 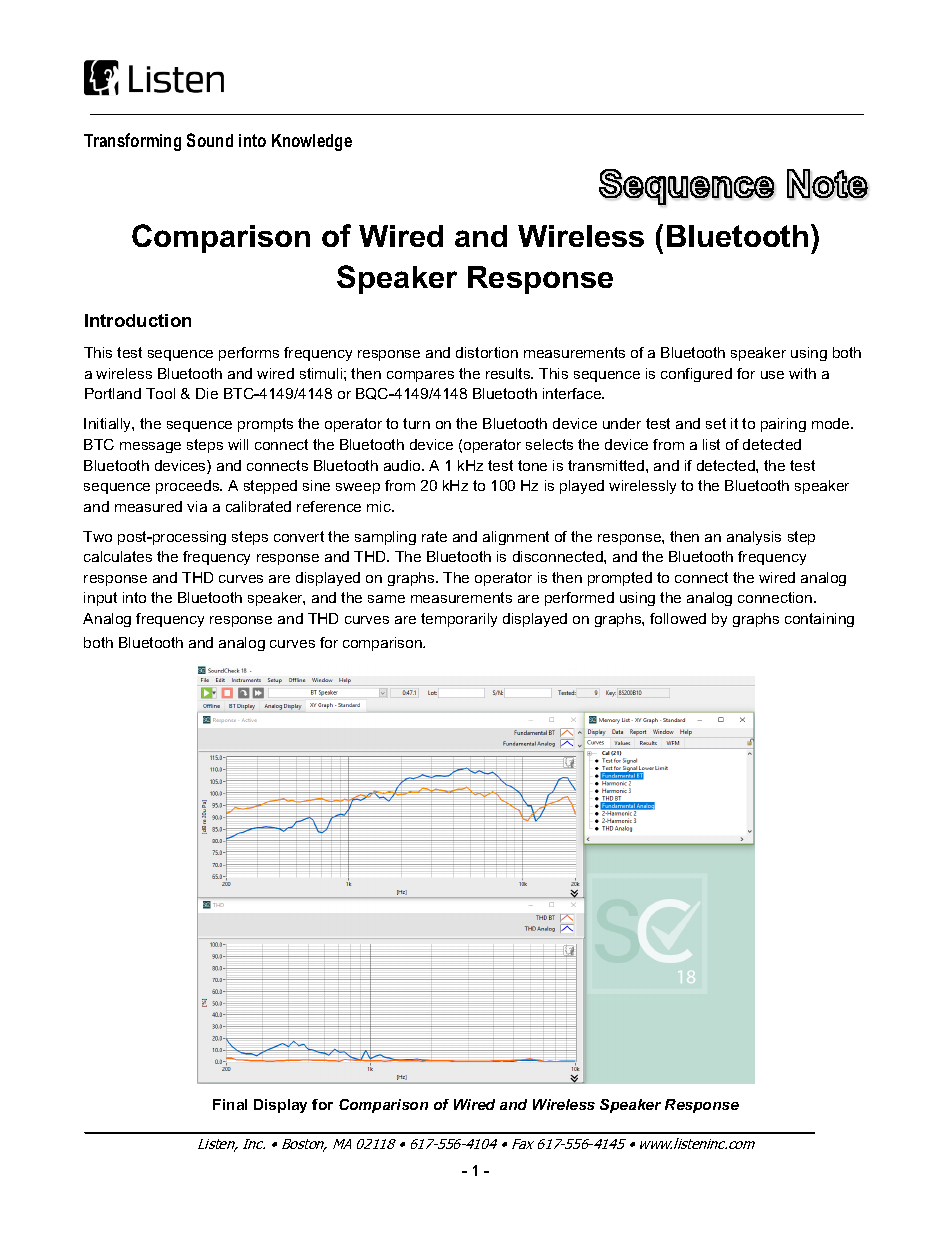 What do you see at coordinates (118, 556) in the image?
I see `calculates` at bounding box center [118, 556].
